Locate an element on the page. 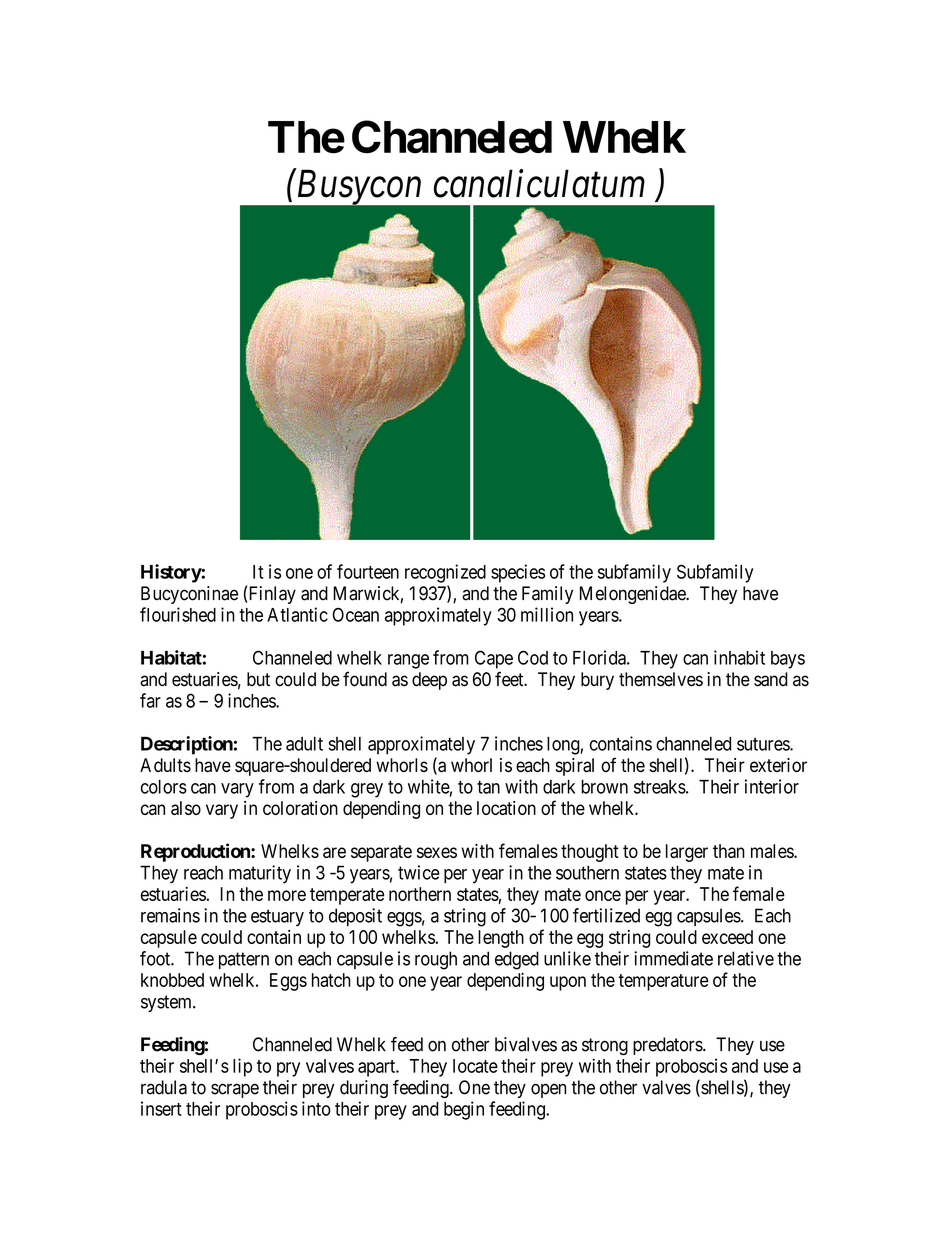 This document has height=1233, width=952. than is located at coordinates (729, 851).
